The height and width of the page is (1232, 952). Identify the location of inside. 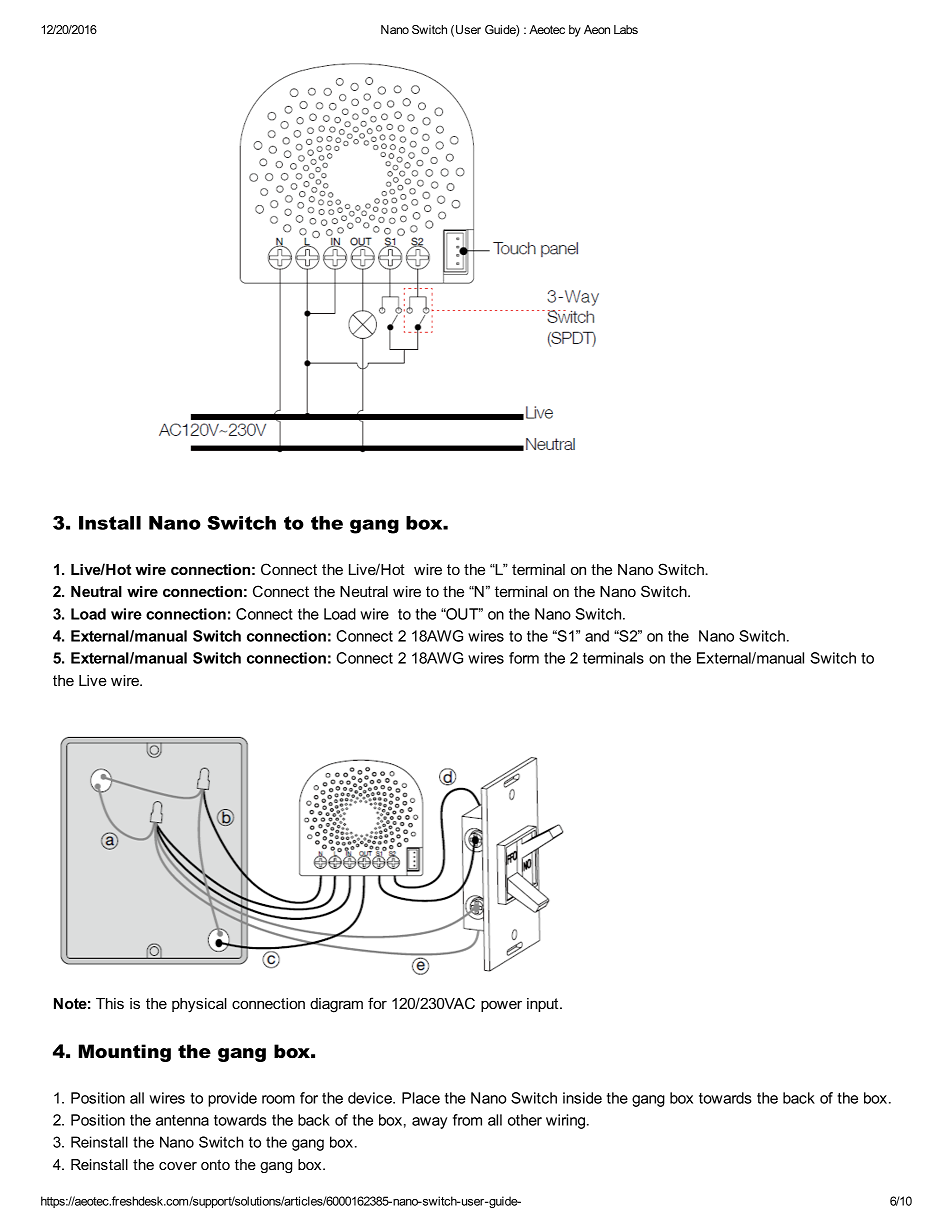
(582, 1098).
